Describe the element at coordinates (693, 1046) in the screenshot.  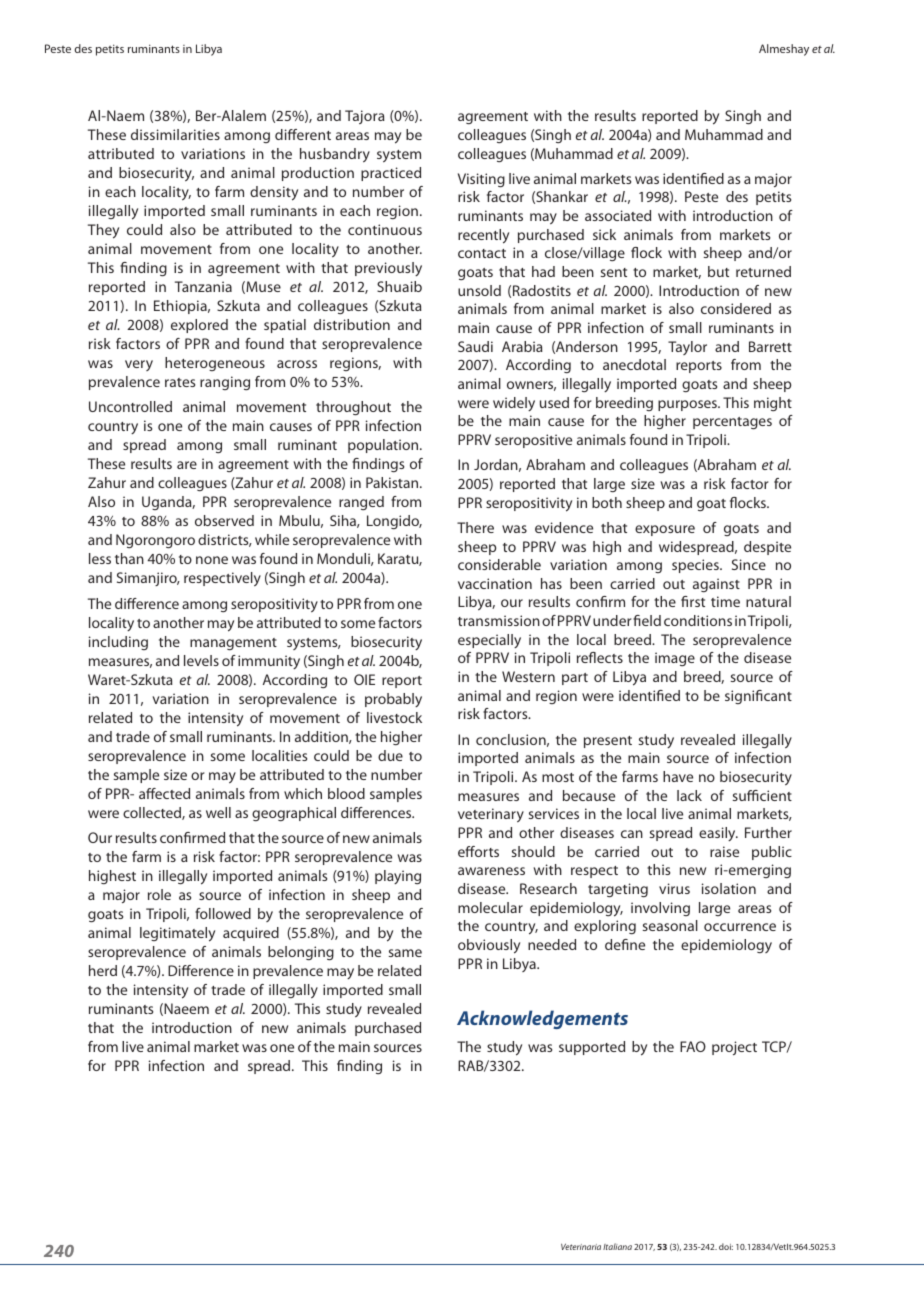
I see `FAO` at that location.
